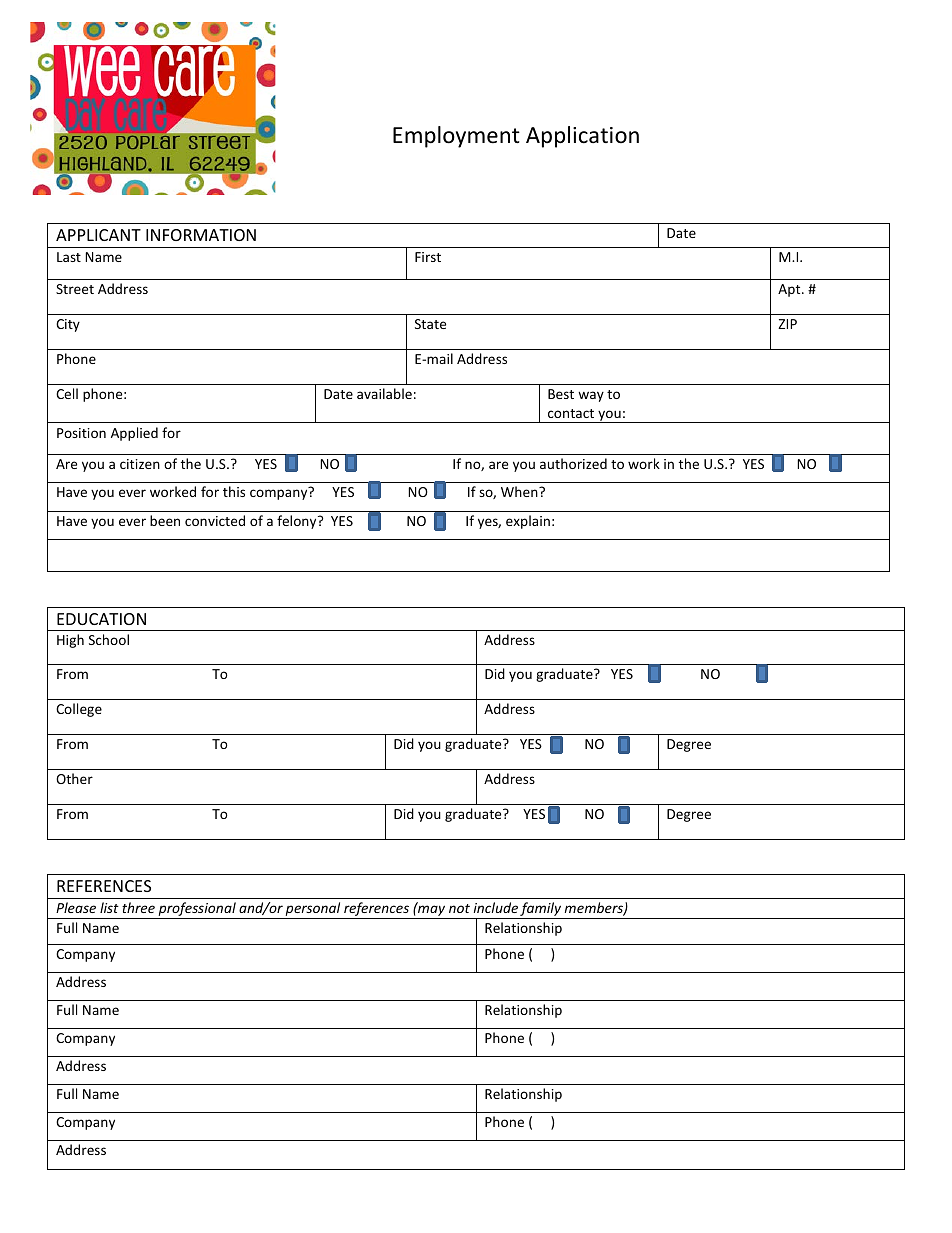 The height and width of the image is (1233, 952). I want to click on INFORMATION, so click(201, 235).
